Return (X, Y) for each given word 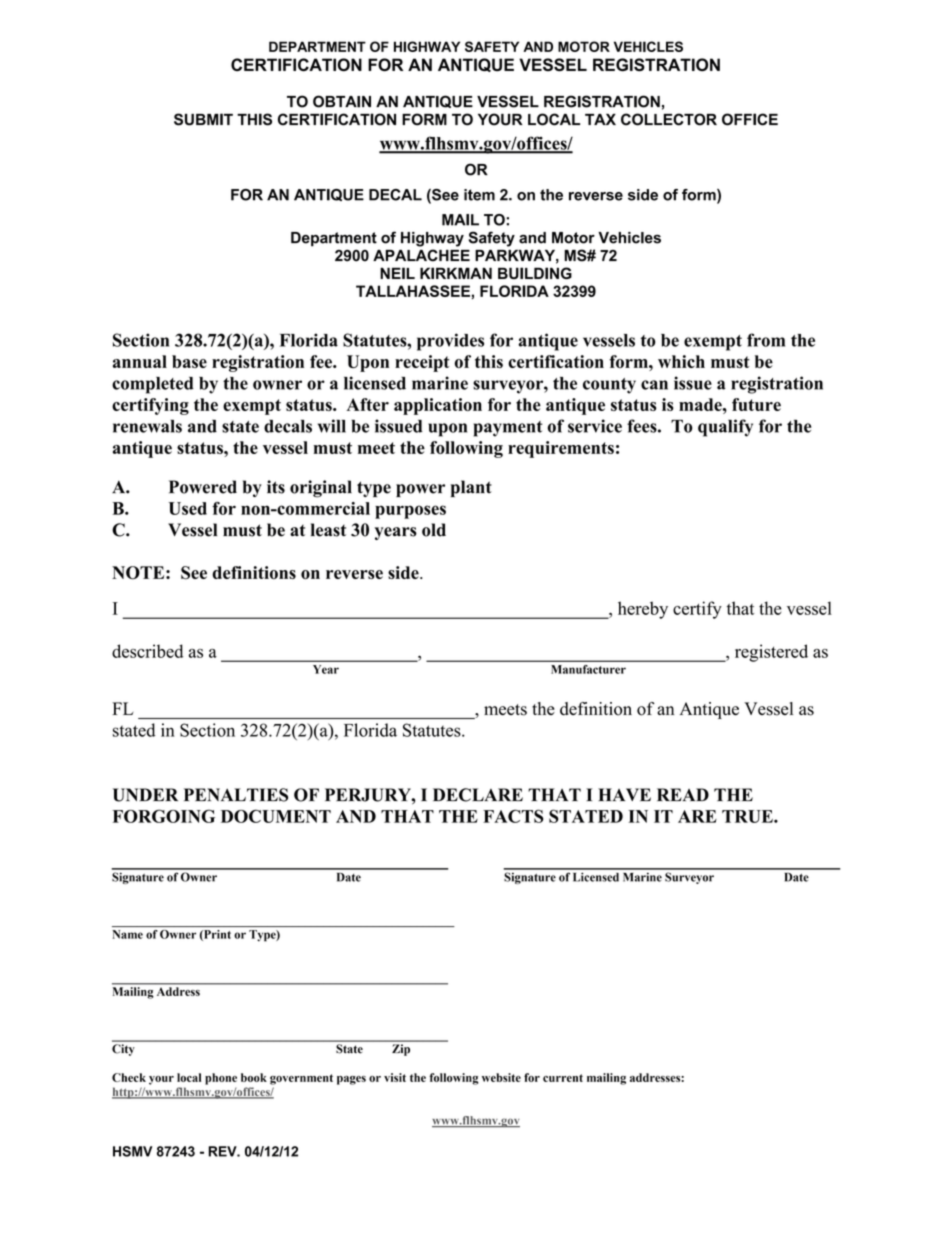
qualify (725, 428)
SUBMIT (203, 119)
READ (683, 794)
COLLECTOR (669, 119)
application (438, 406)
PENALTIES (236, 795)
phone (221, 1079)
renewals (147, 426)
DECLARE (478, 795)
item (479, 195)
